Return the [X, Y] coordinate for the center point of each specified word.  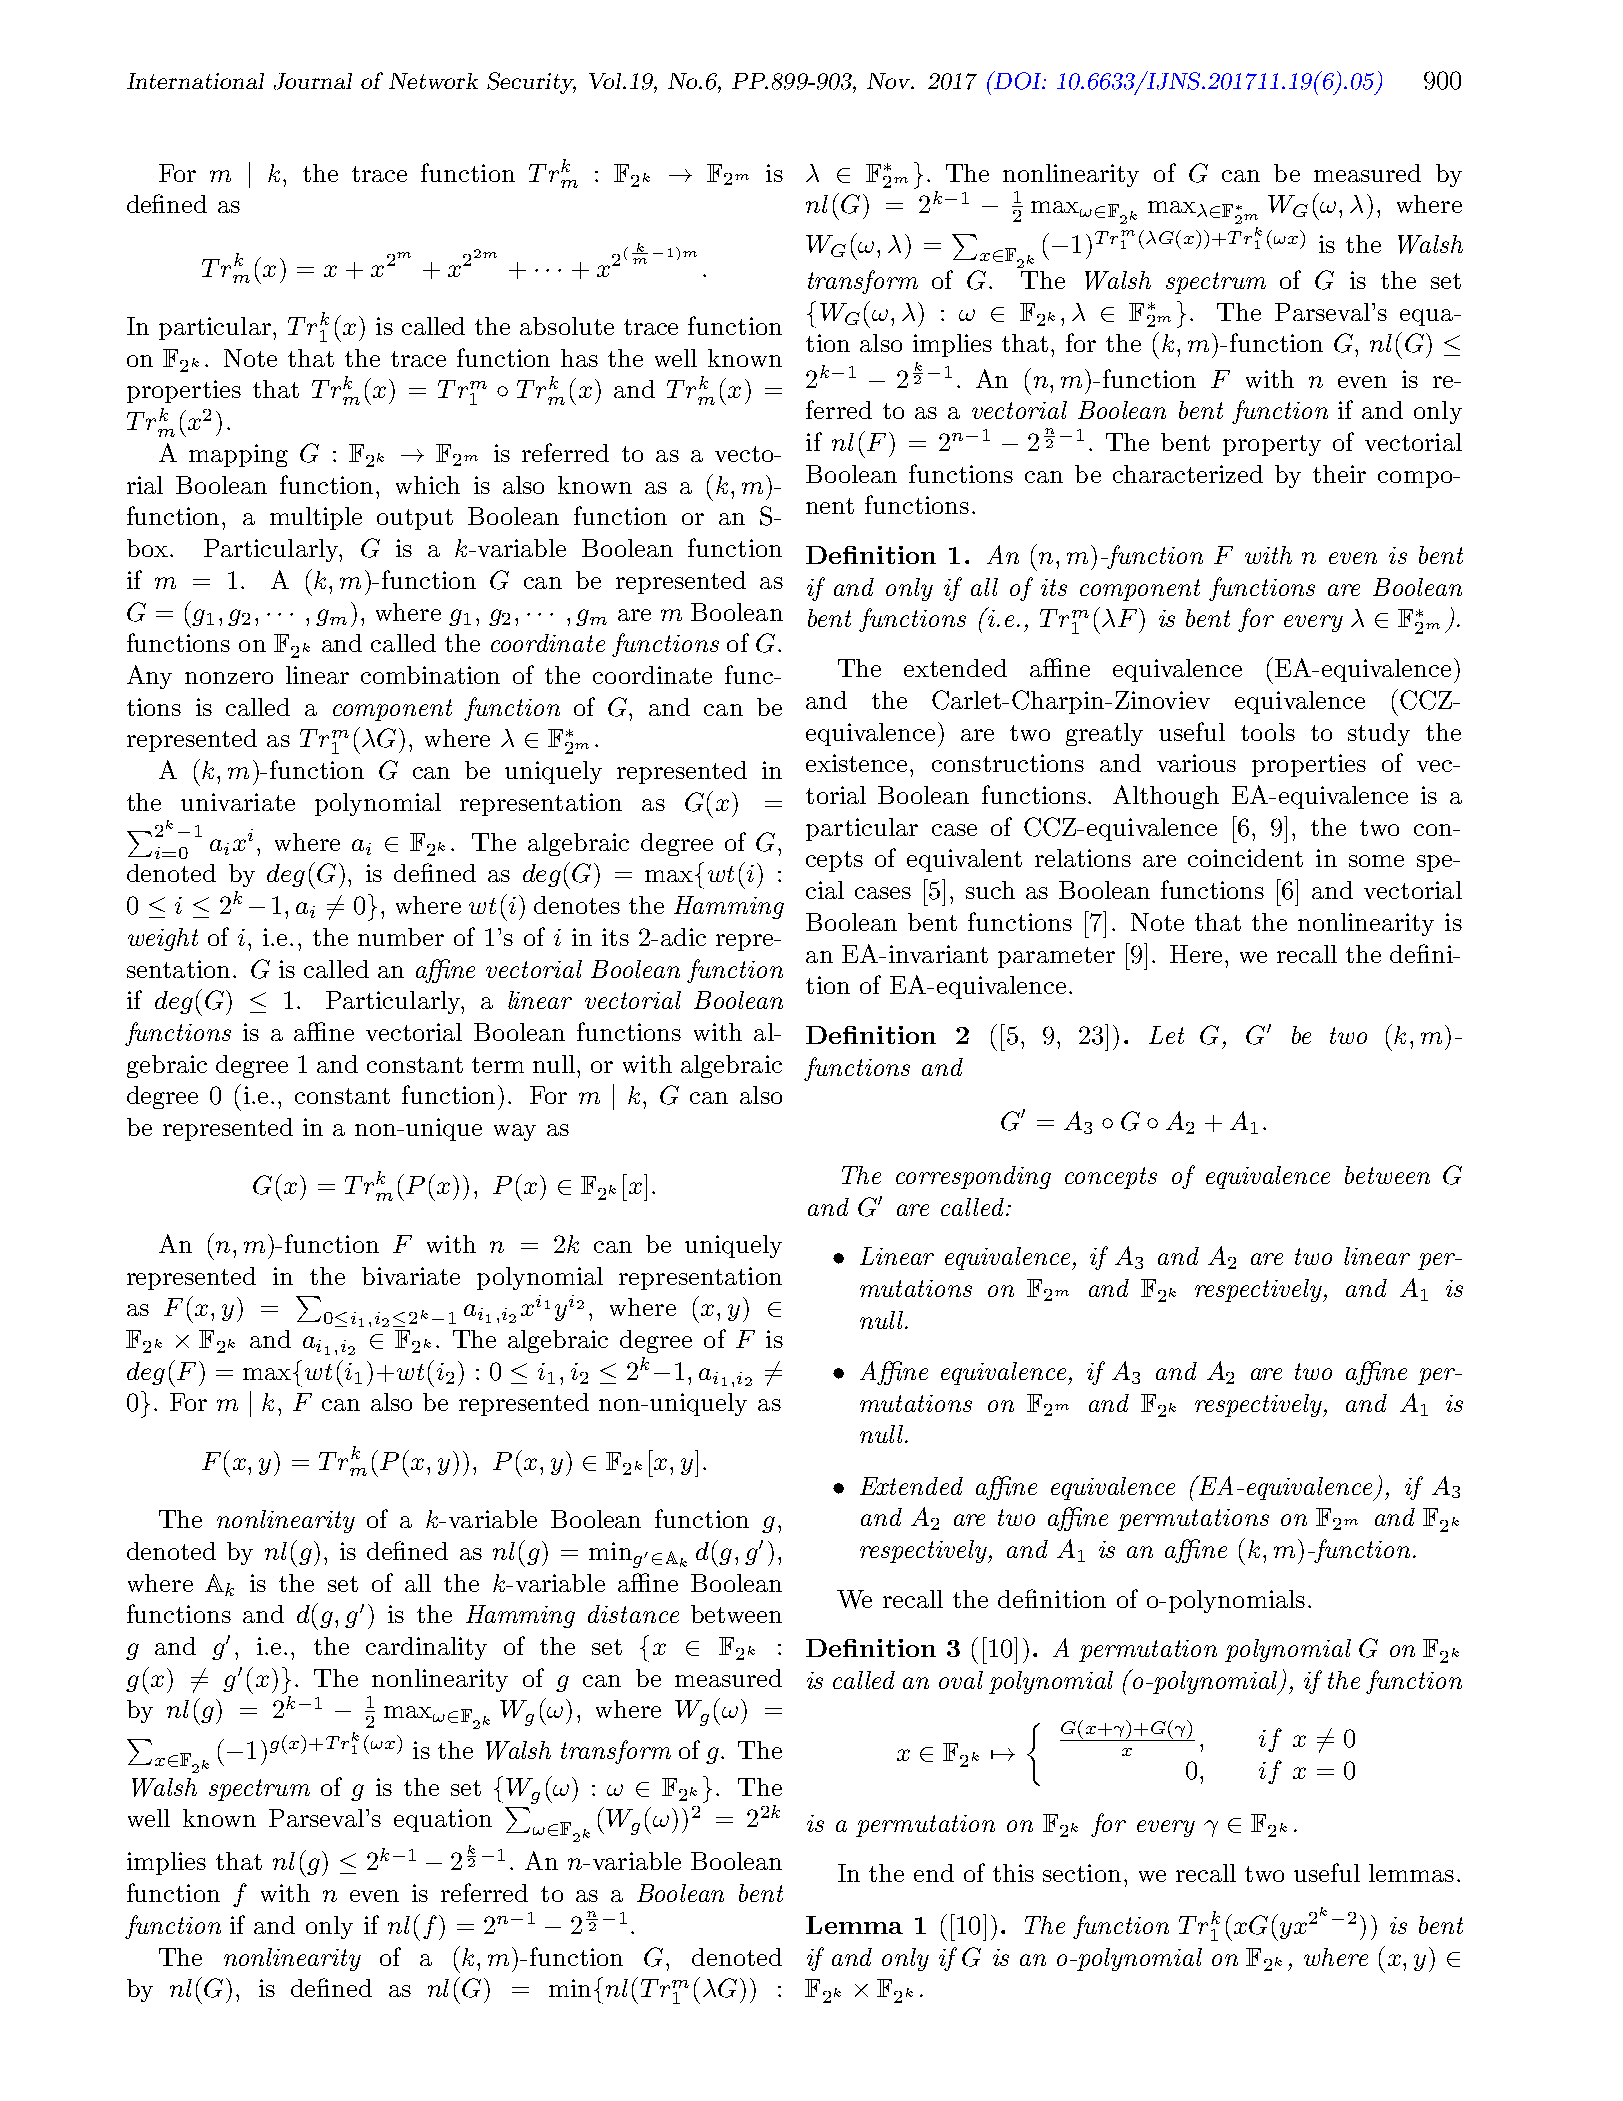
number [401, 937]
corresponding [973, 1177]
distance [633, 1614]
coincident [1245, 858]
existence [858, 763]
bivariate [411, 1276]
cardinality [426, 1648]
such [990, 890]
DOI [1018, 80]
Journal [313, 81]
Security [531, 83]
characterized [1188, 474]
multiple [316, 518]
